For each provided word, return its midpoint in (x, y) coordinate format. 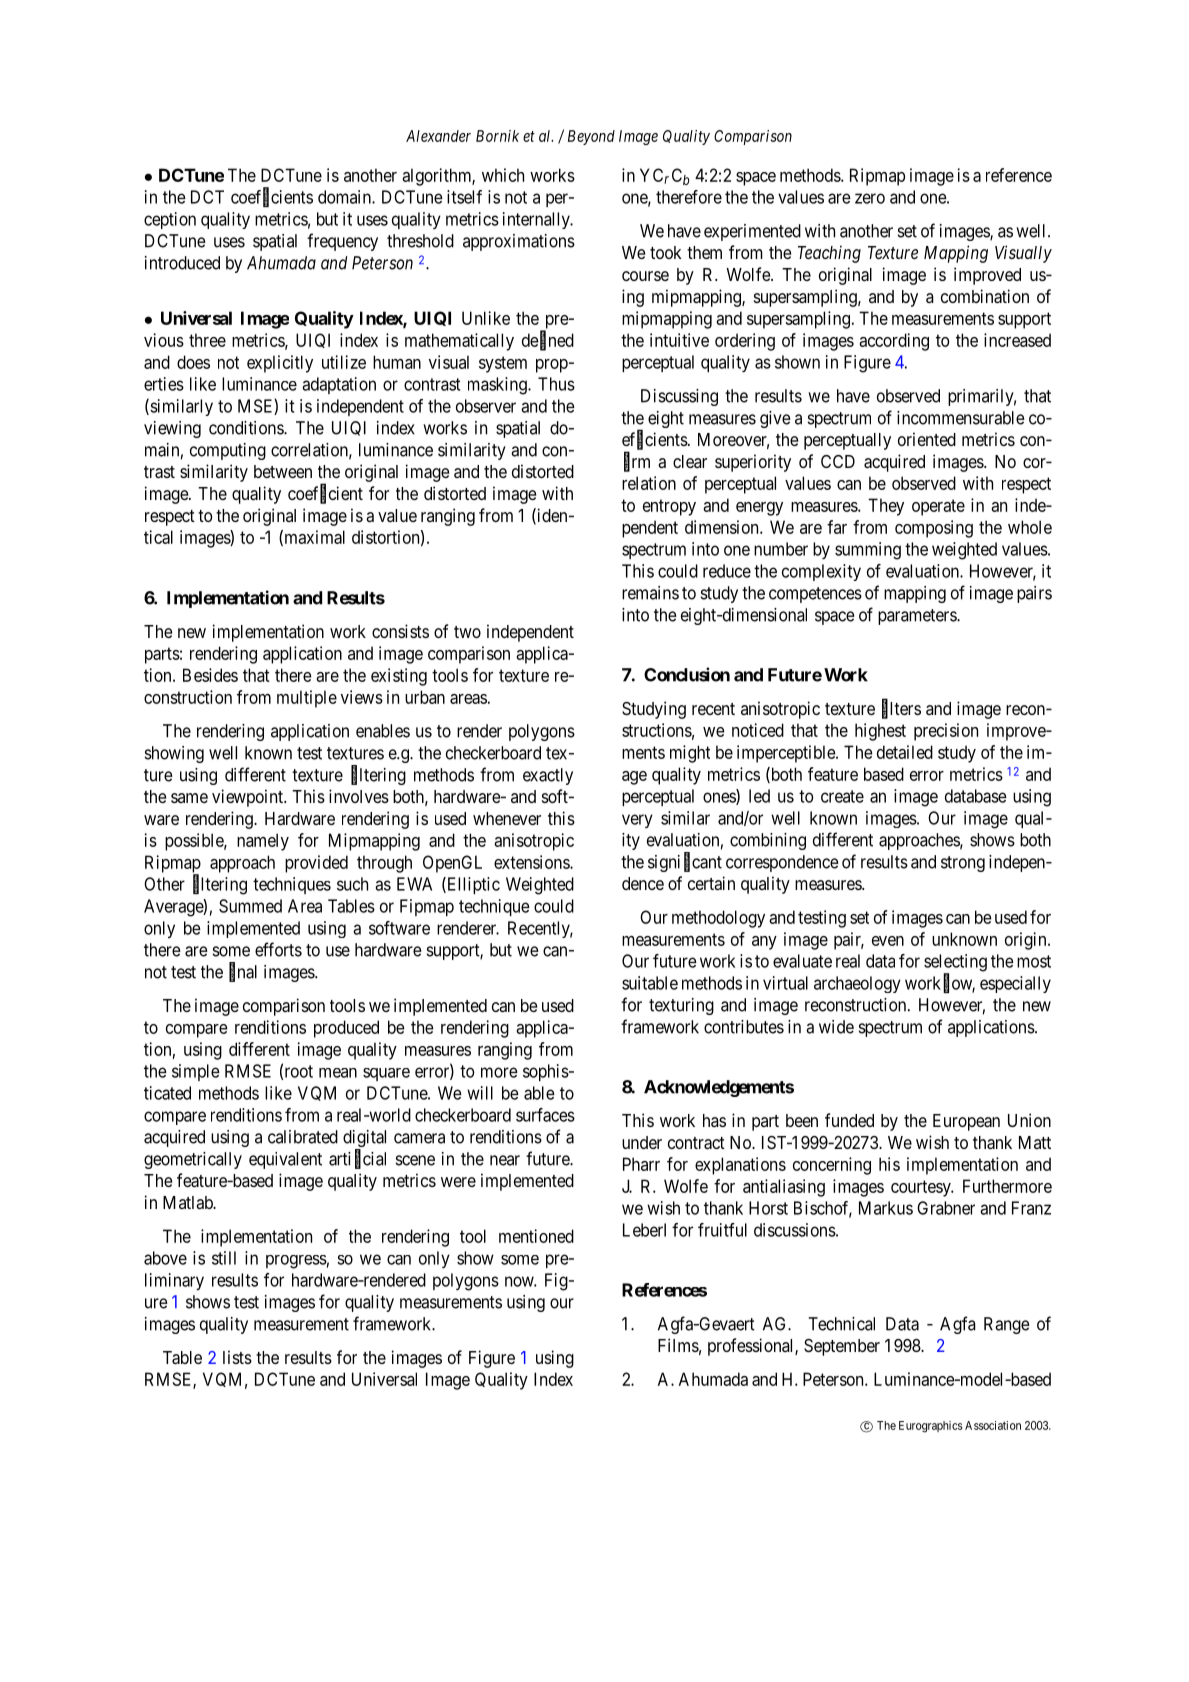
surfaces (545, 1115)
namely (263, 842)
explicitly (280, 364)
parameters (918, 617)
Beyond (591, 137)
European (966, 1122)
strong (963, 864)
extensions (532, 862)
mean (338, 1073)
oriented (927, 439)
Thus (556, 384)
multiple (307, 699)
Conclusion (687, 674)
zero (870, 198)
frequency (342, 242)
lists (237, 1357)
